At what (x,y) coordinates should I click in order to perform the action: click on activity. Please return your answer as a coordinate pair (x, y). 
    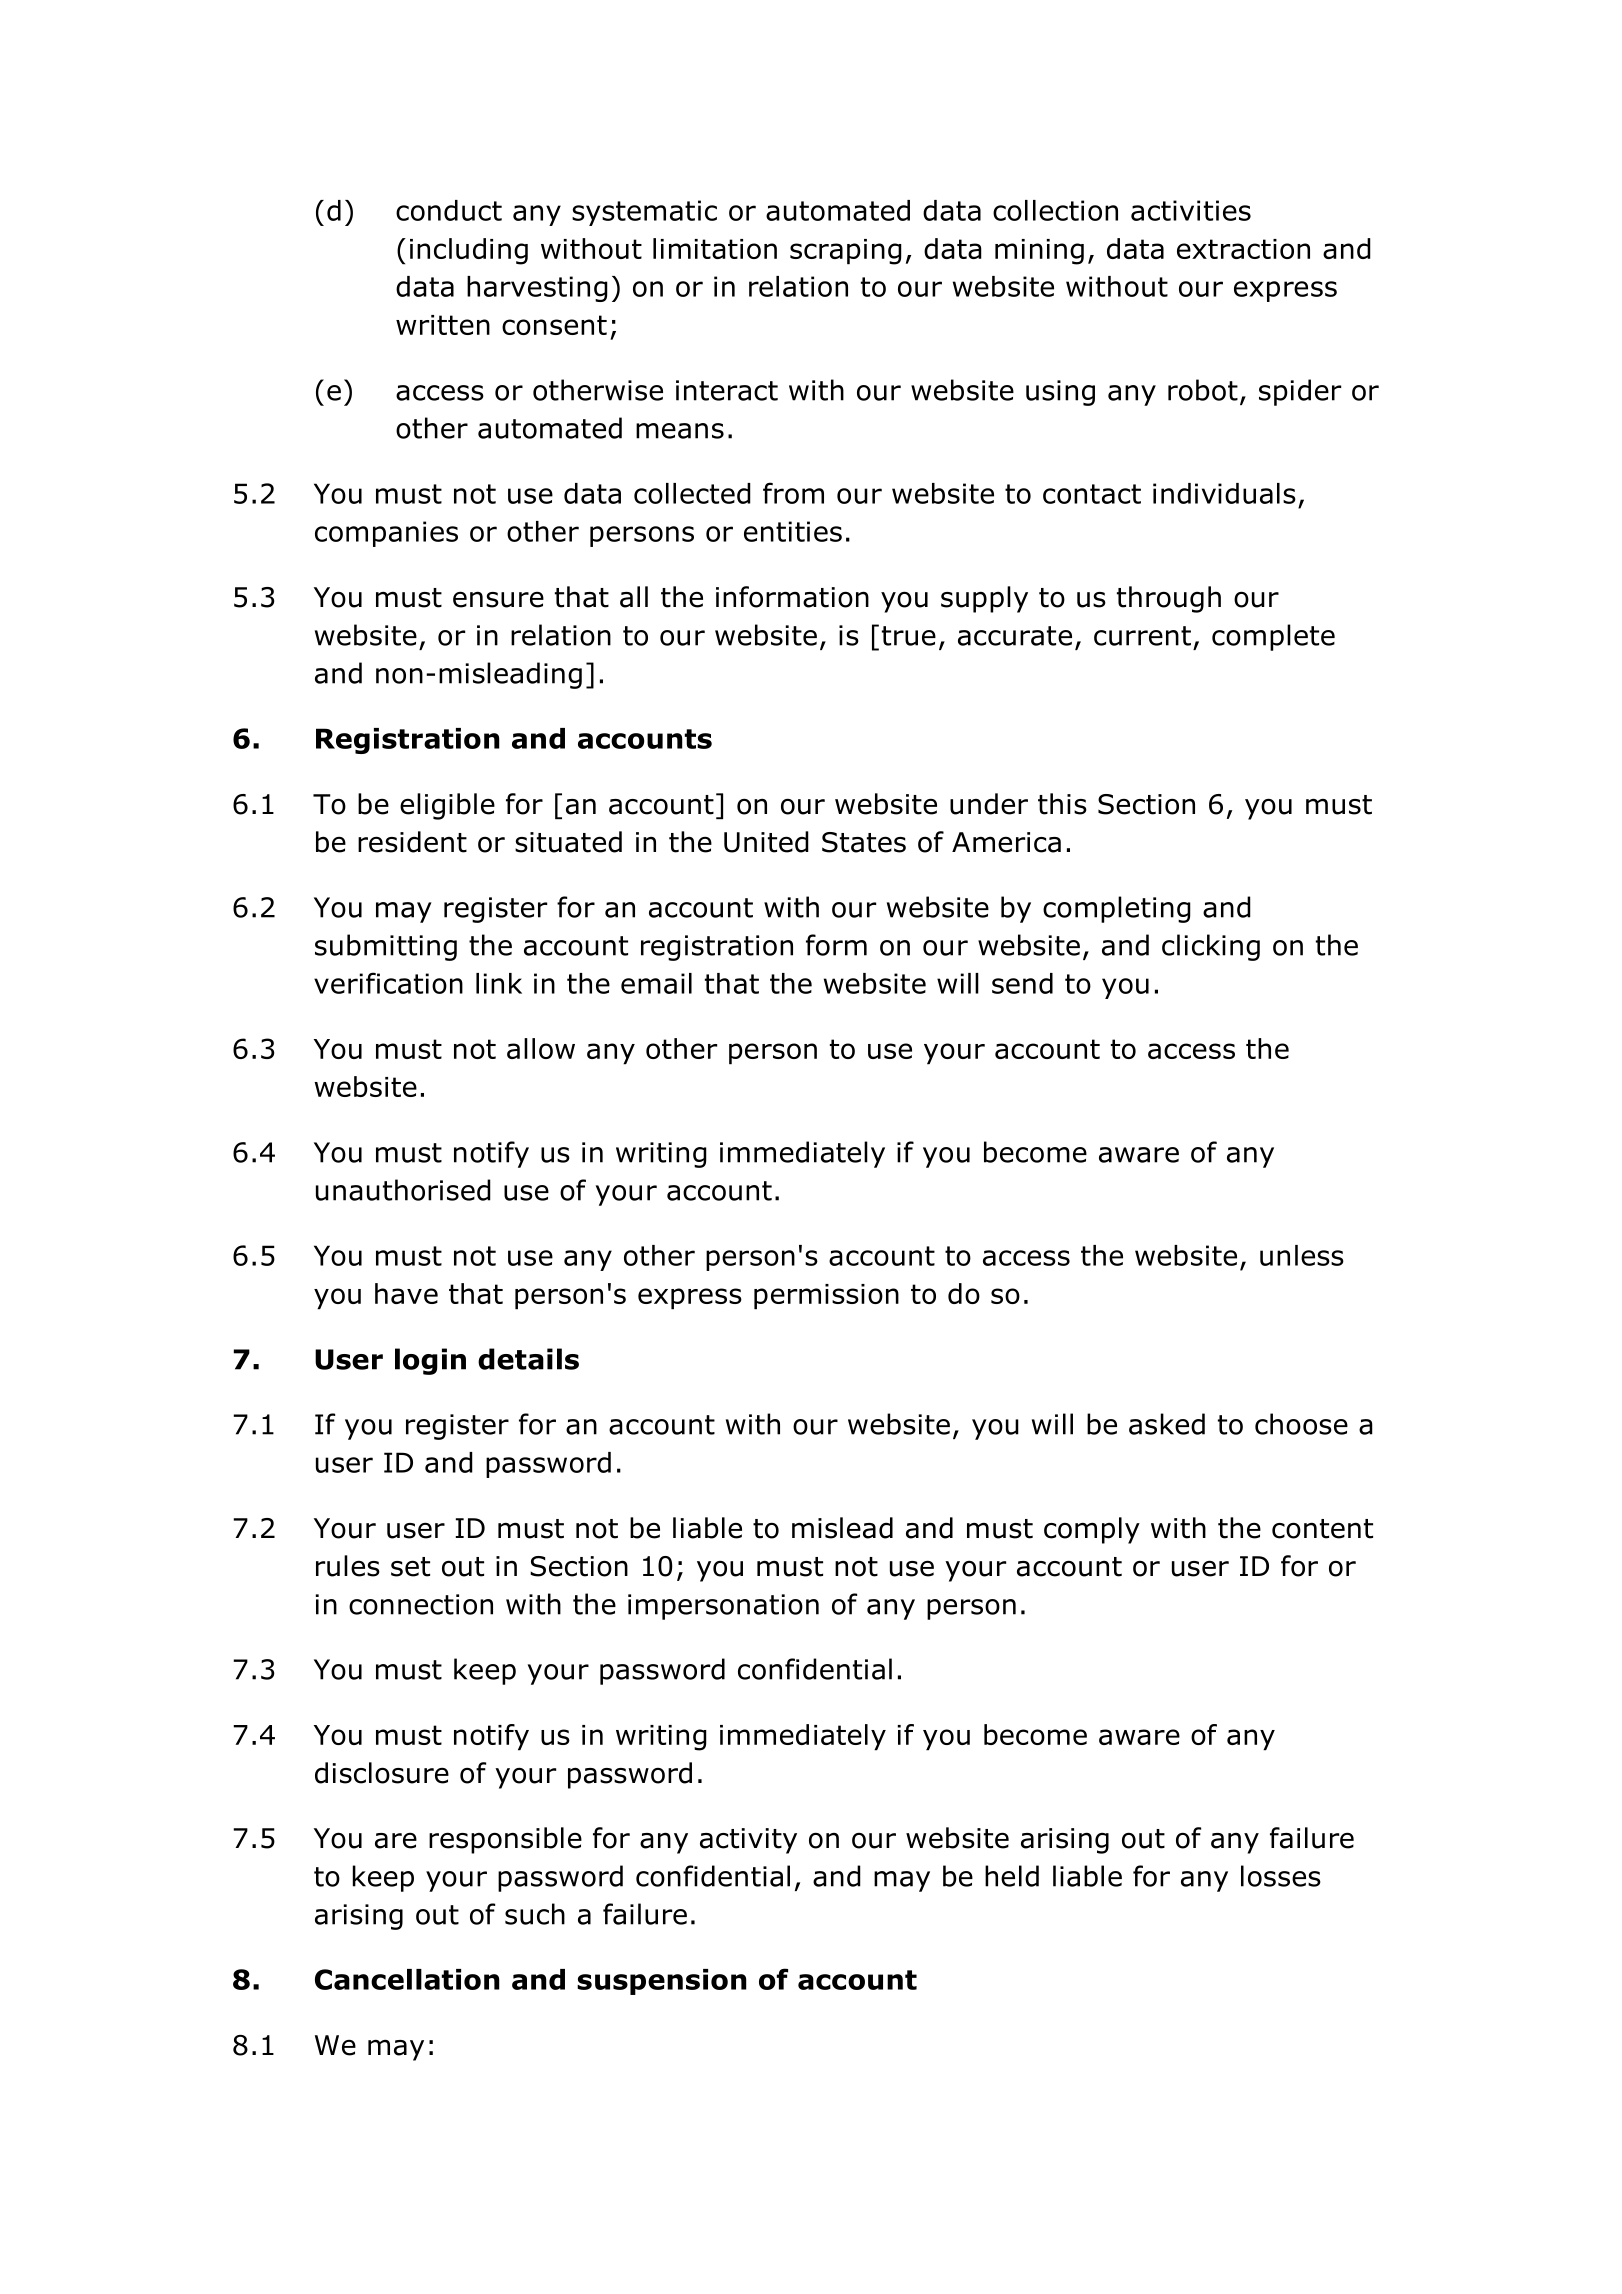
    Looking at the image, I should click on (748, 1841).
